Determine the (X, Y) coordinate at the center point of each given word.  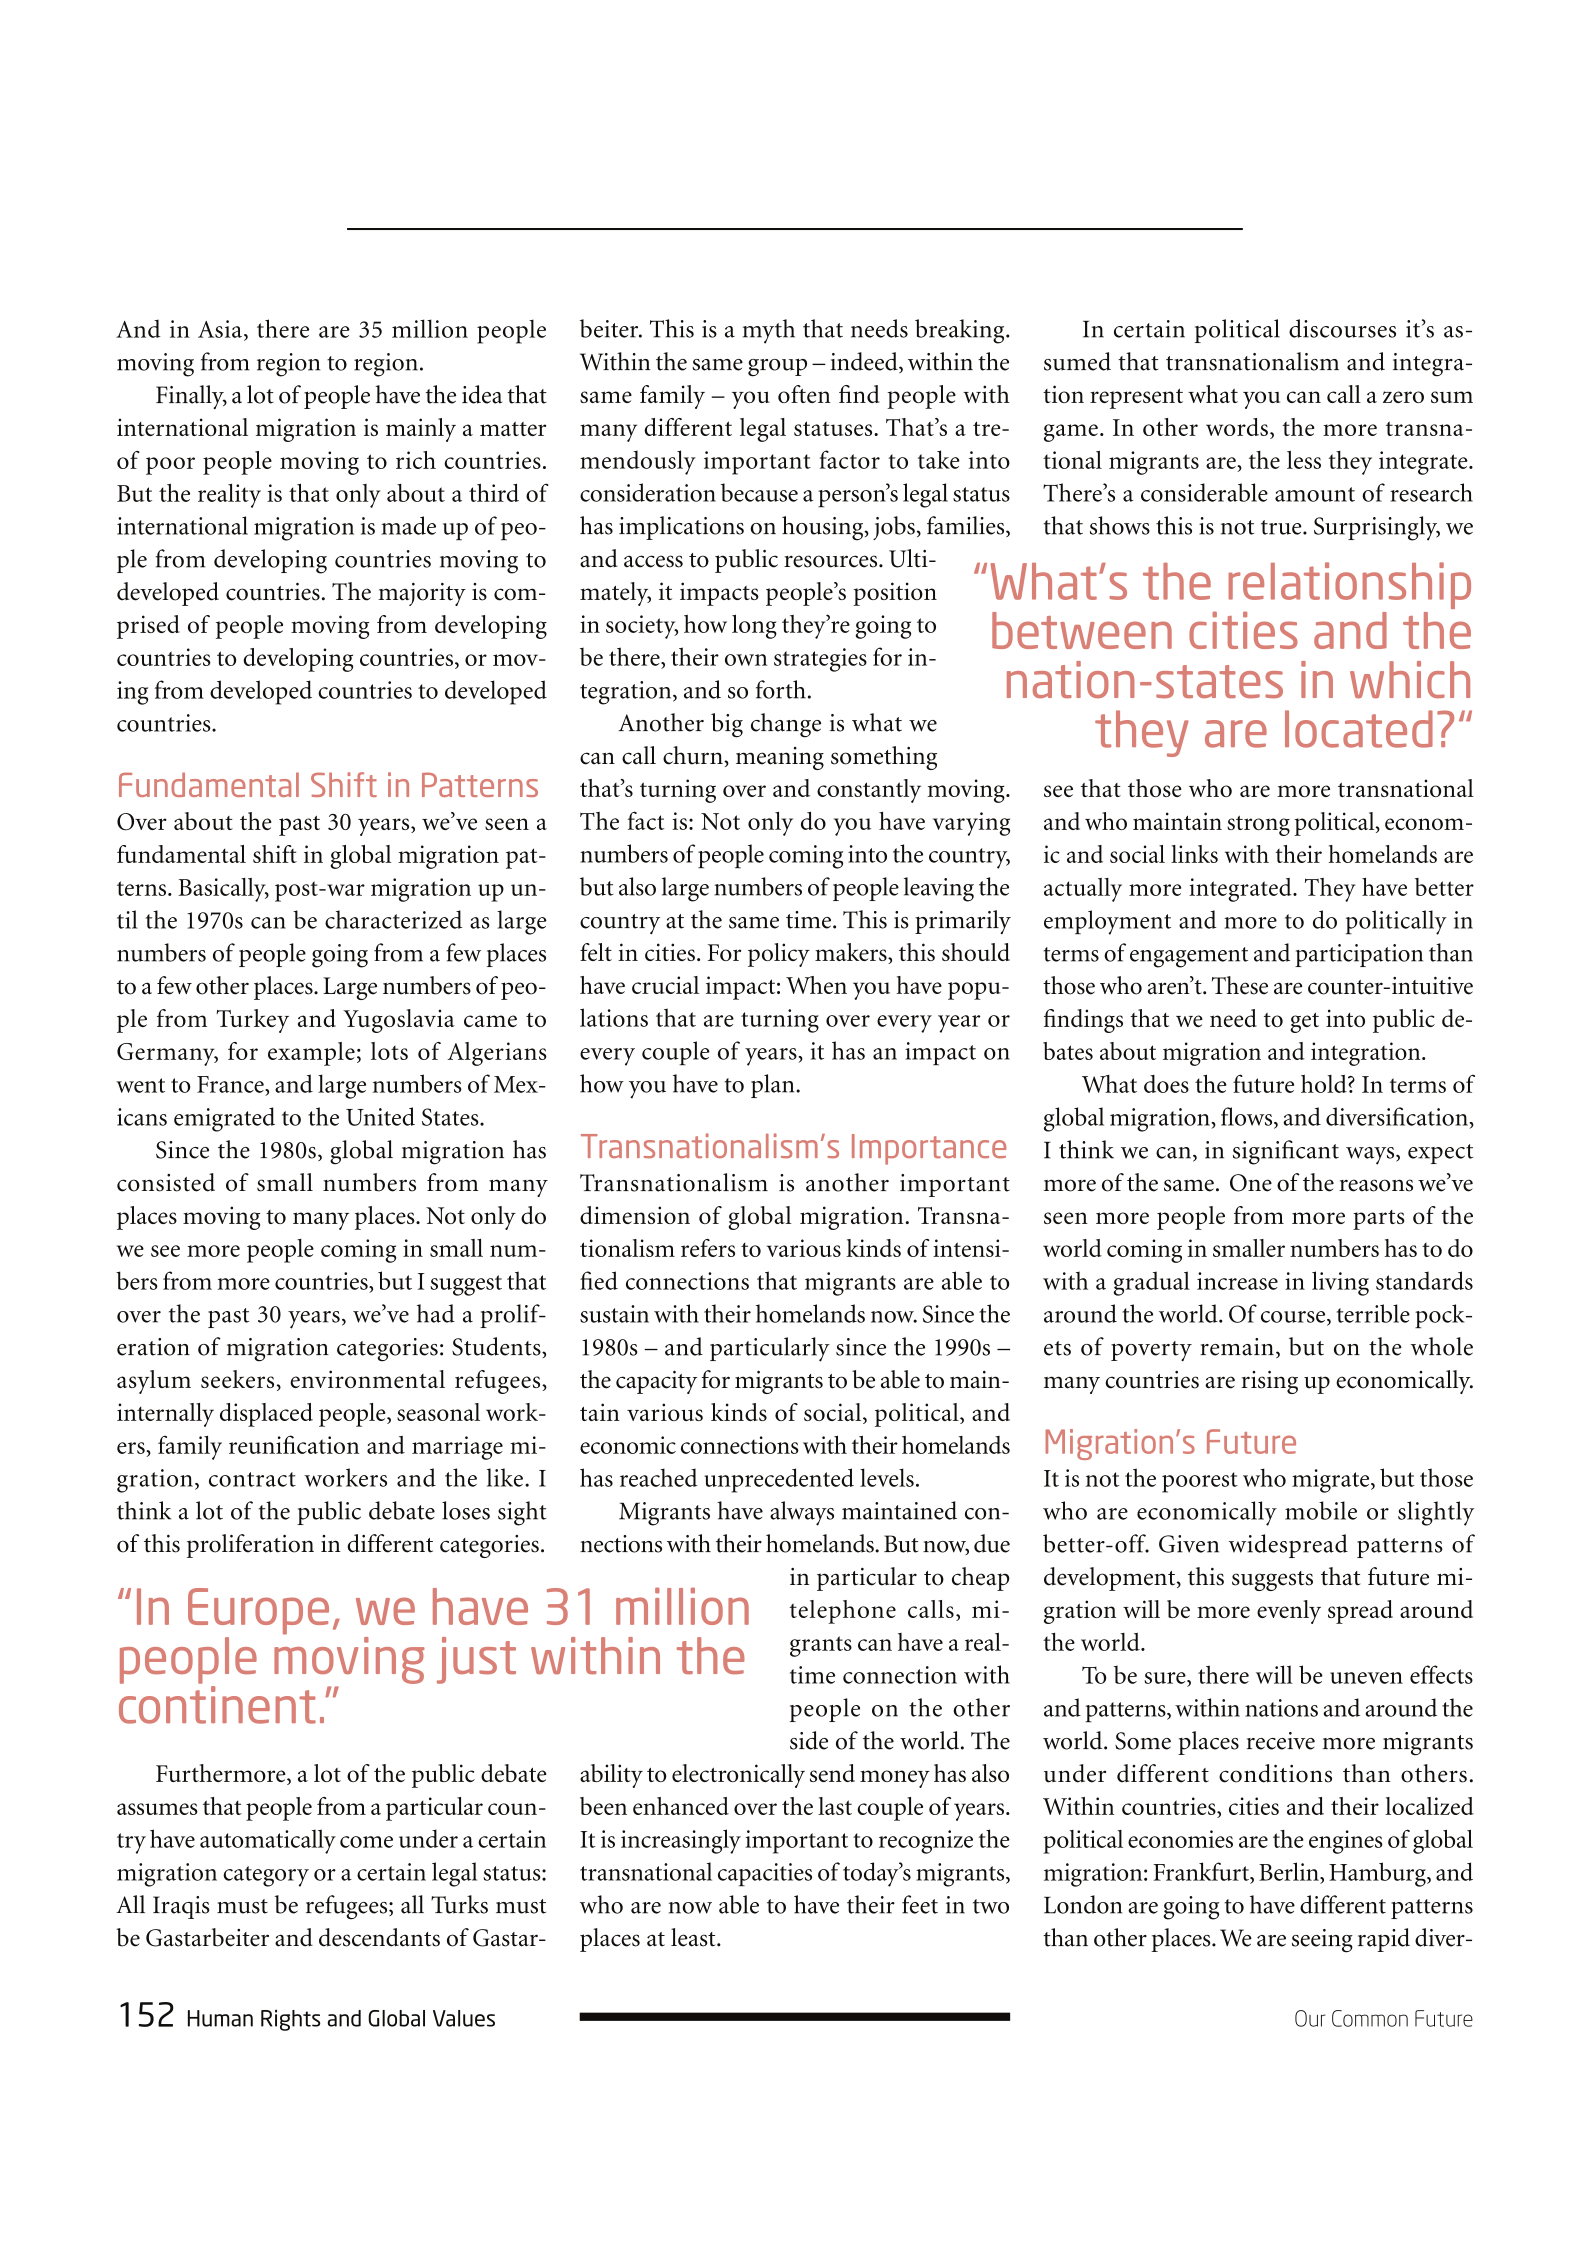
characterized (393, 919)
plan (774, 1086)
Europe (258, 1611)
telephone (842, 1612)
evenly (1289, 1612)
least (694, 1937)
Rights (291, 2020)
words (1237, 427)
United (380, 1116)
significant (1286, 1152)
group (777, 367)
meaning (780, 758)
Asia (221, 329)
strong (1258, 826)
